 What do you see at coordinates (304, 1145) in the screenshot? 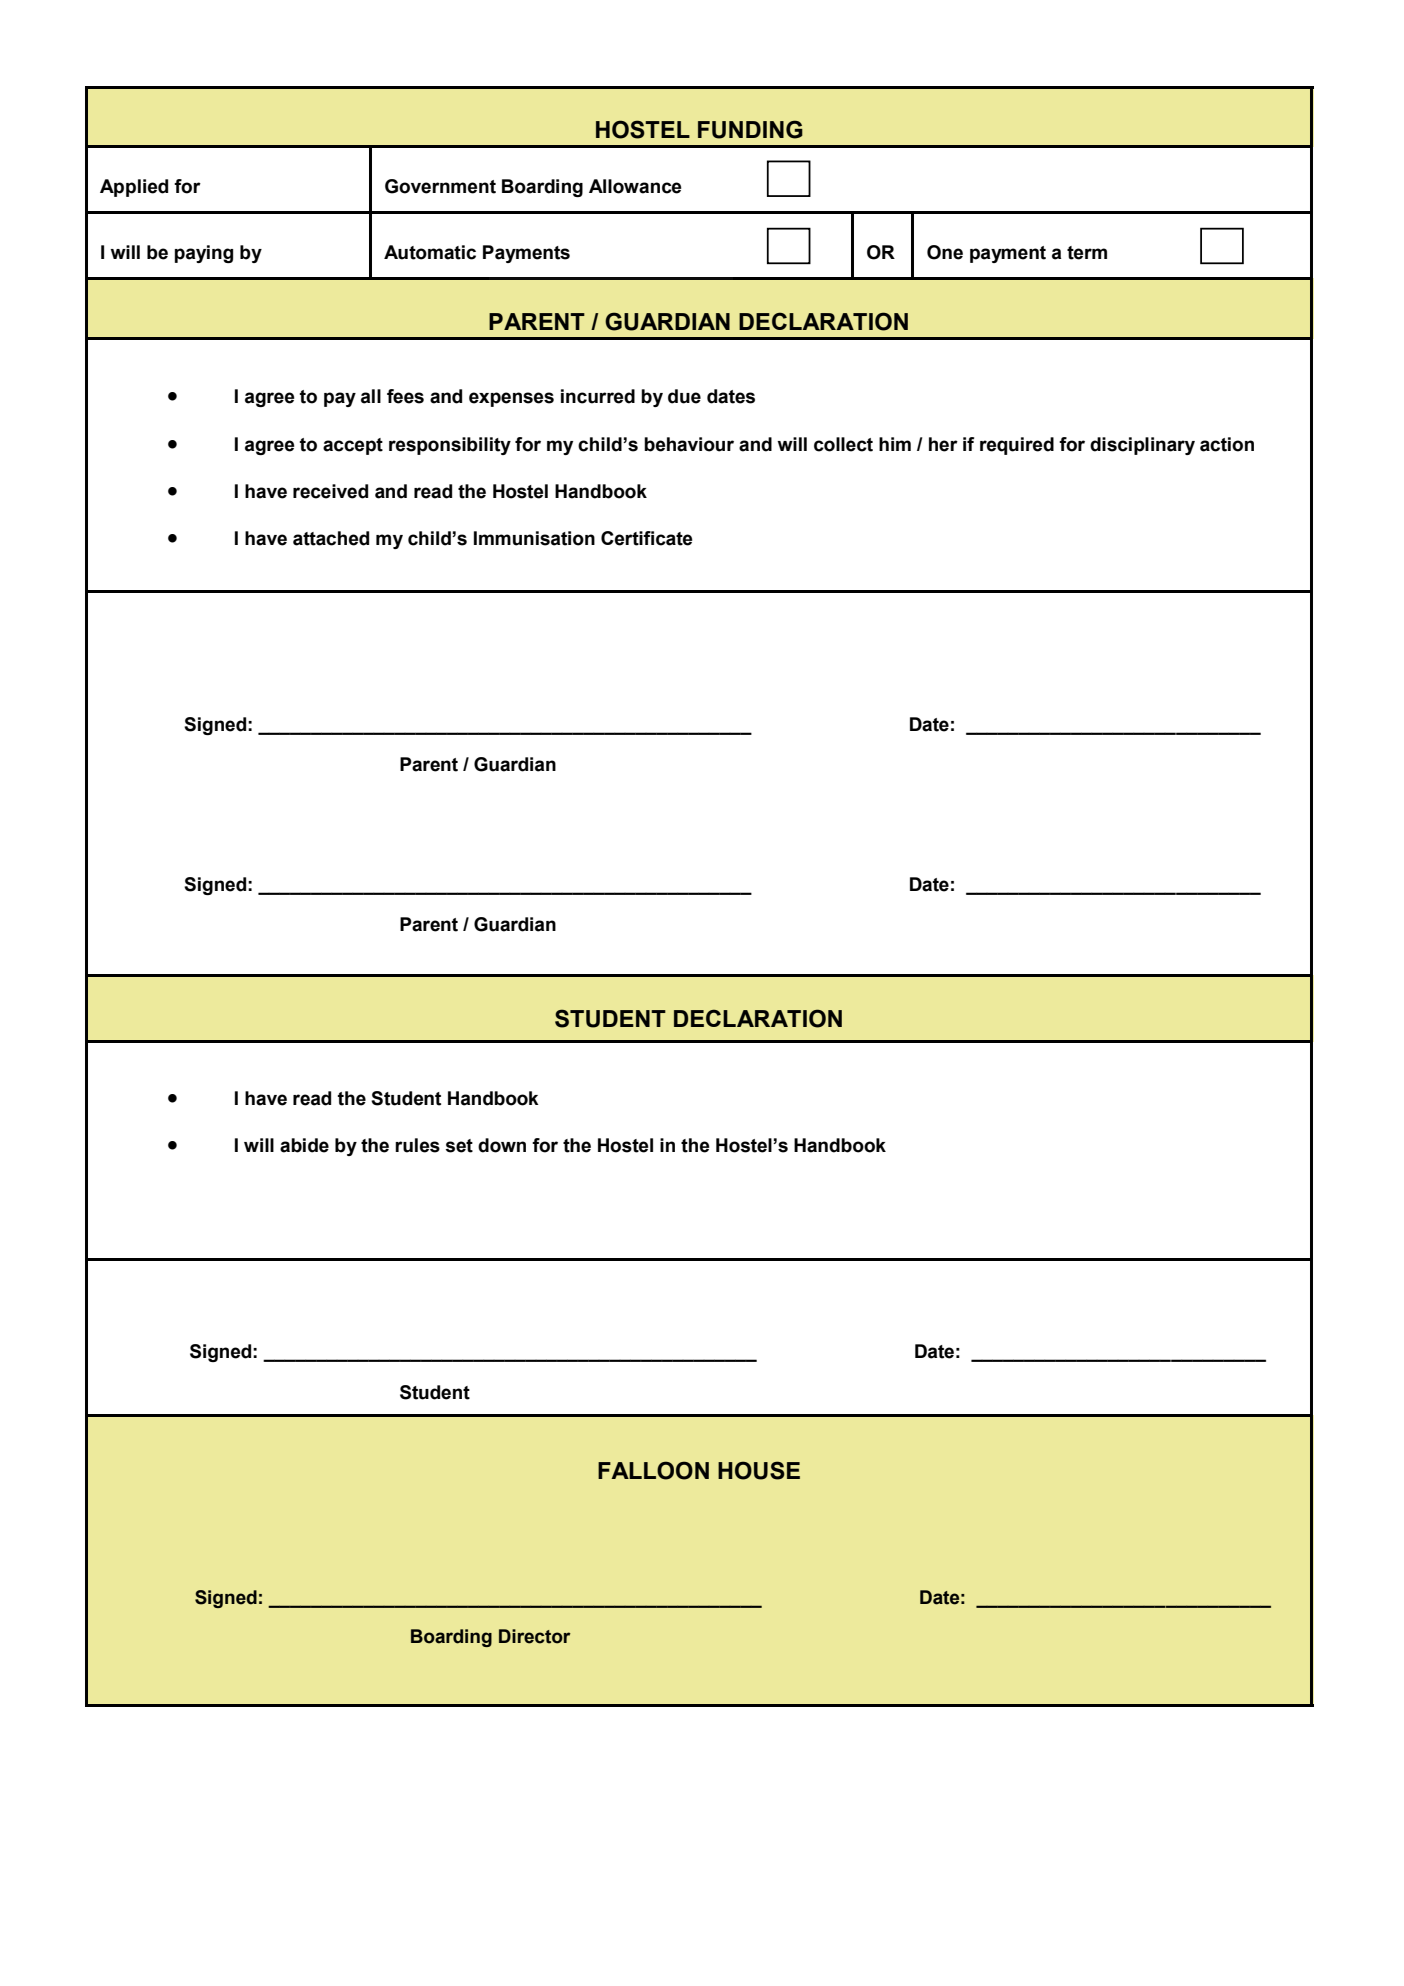
I see `abide` at bounding box center [304, 1145].
